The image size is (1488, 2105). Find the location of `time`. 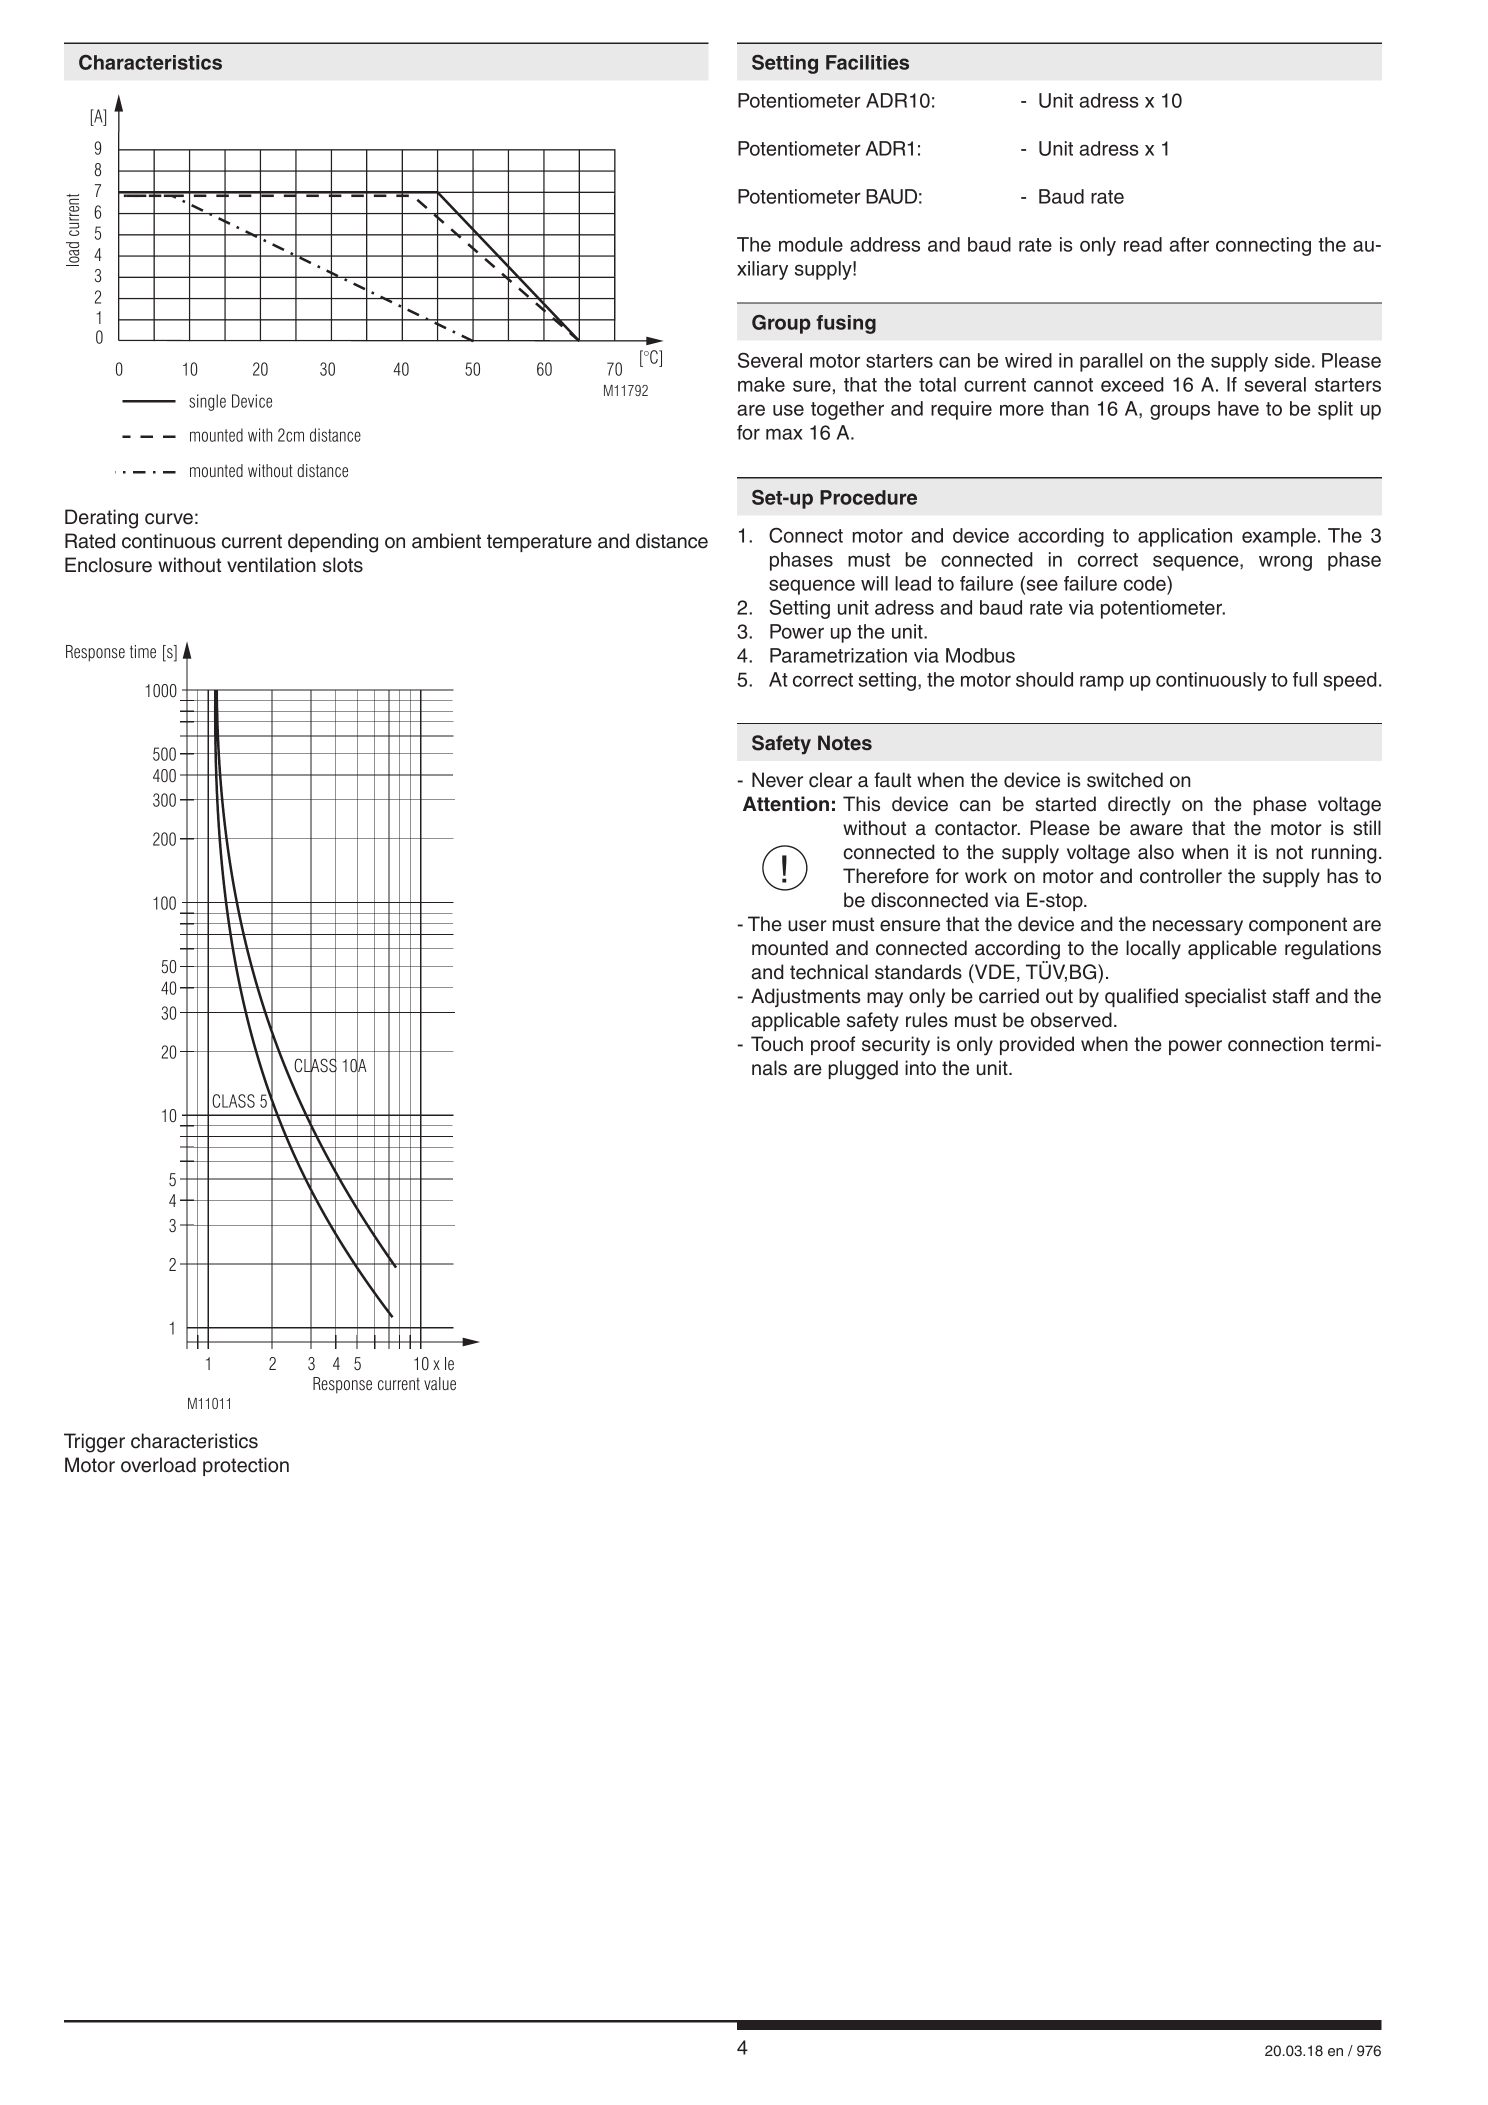

time is located at coordinates (143, 651).
